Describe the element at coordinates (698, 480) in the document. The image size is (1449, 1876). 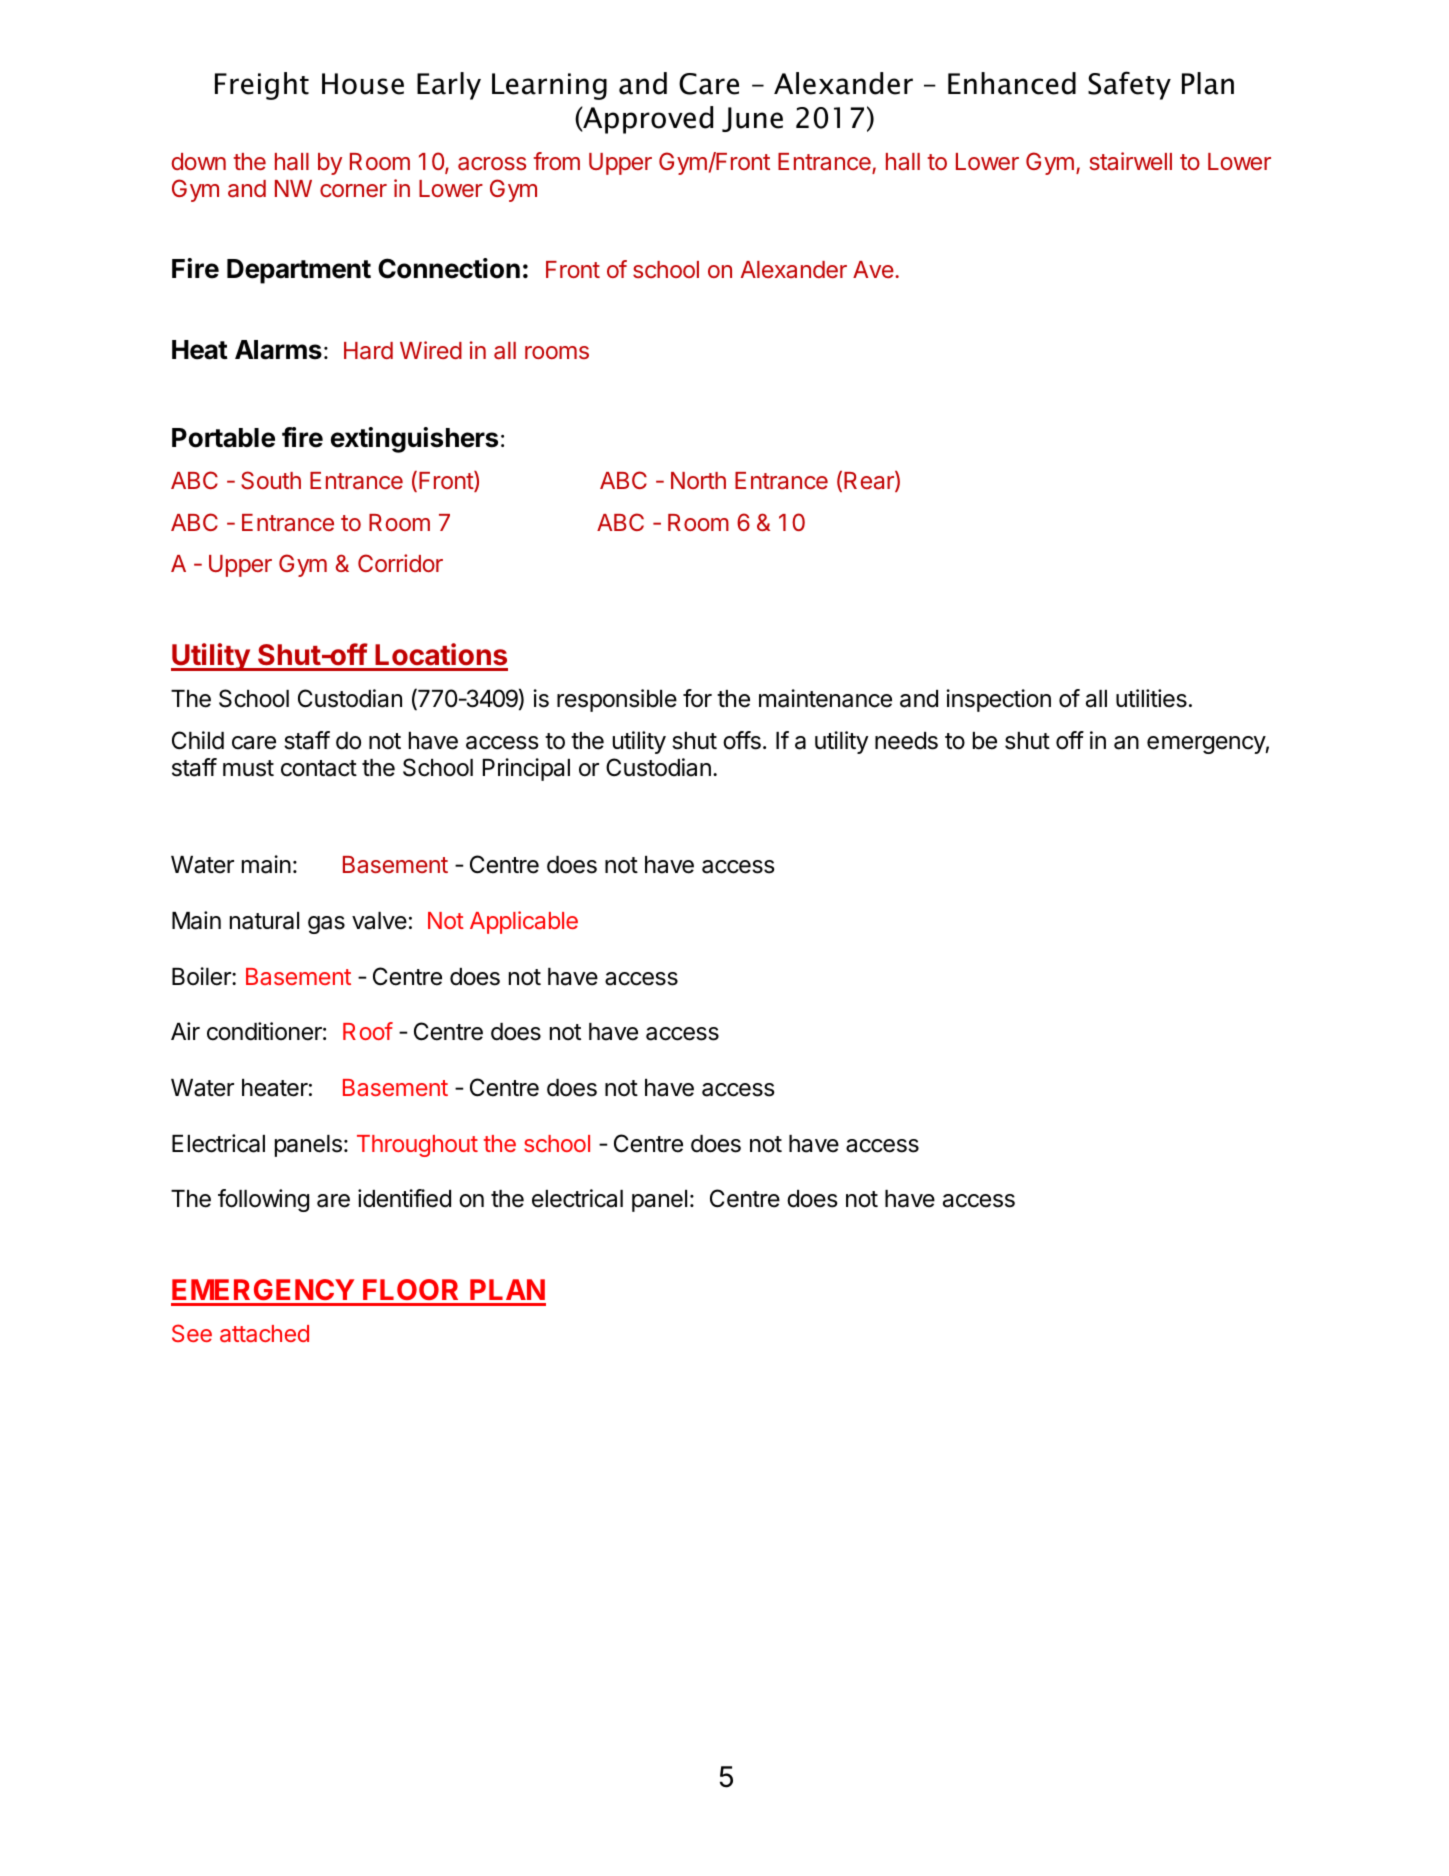
I see `North` at that location.
